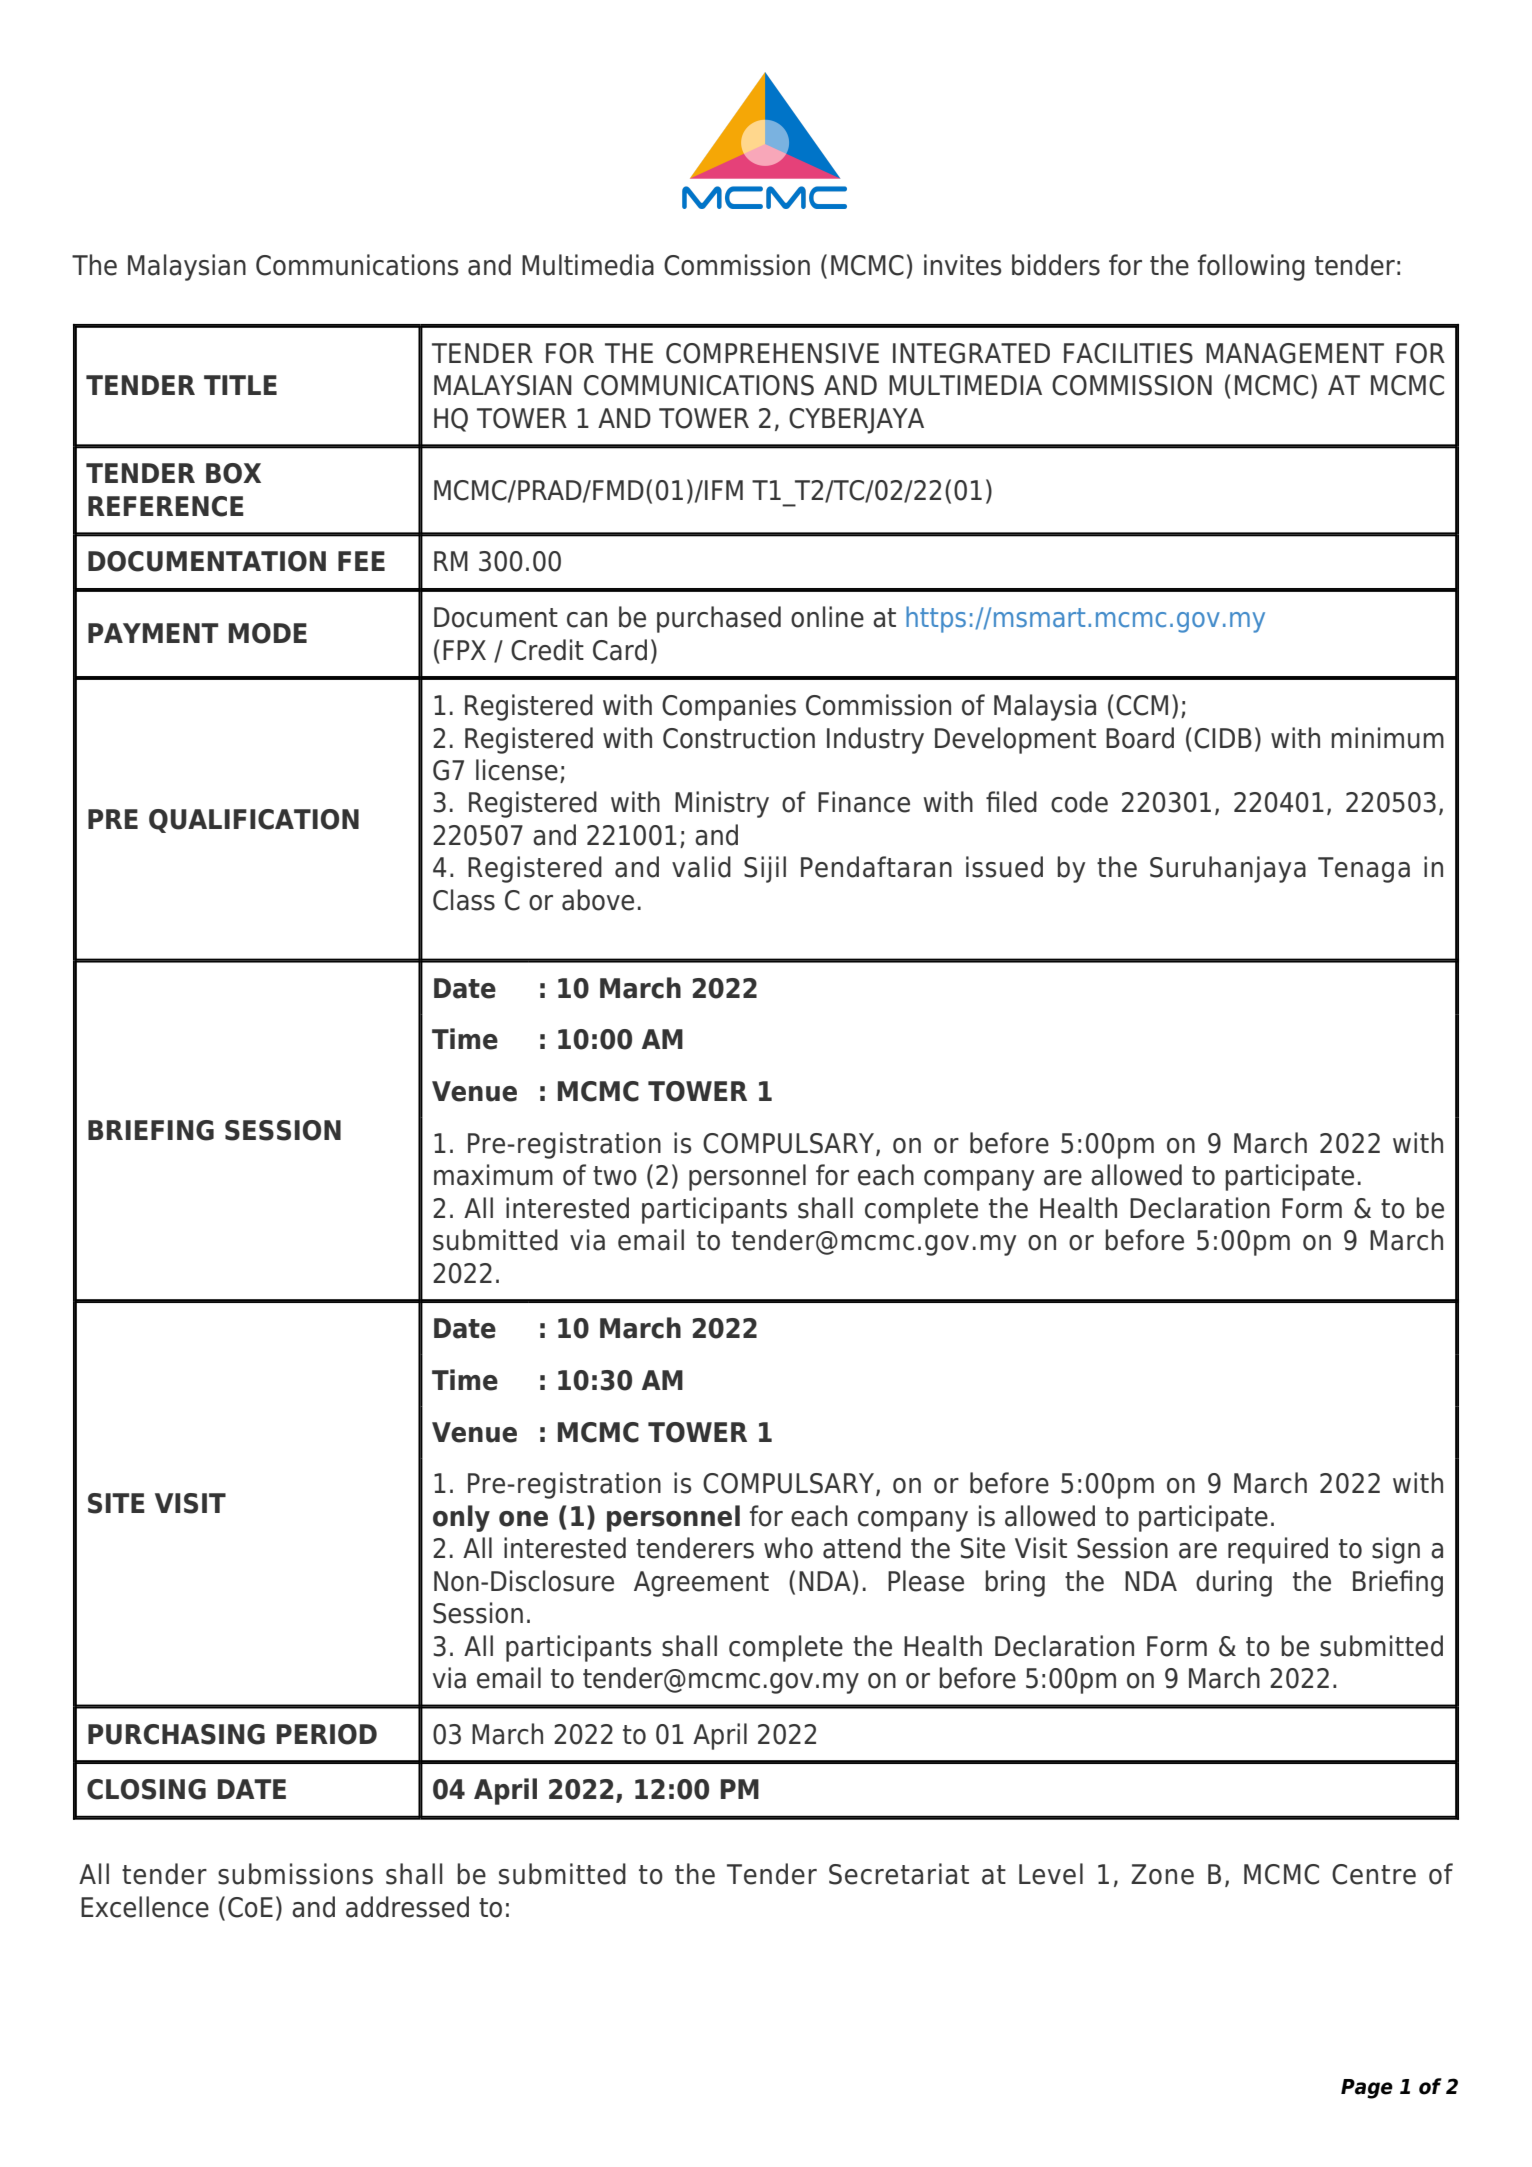 The height and width of the image is (2167, 1532). Describe the element at coordinates (1295, 353) in the image. I see `MANAGEMENT` at that location.
